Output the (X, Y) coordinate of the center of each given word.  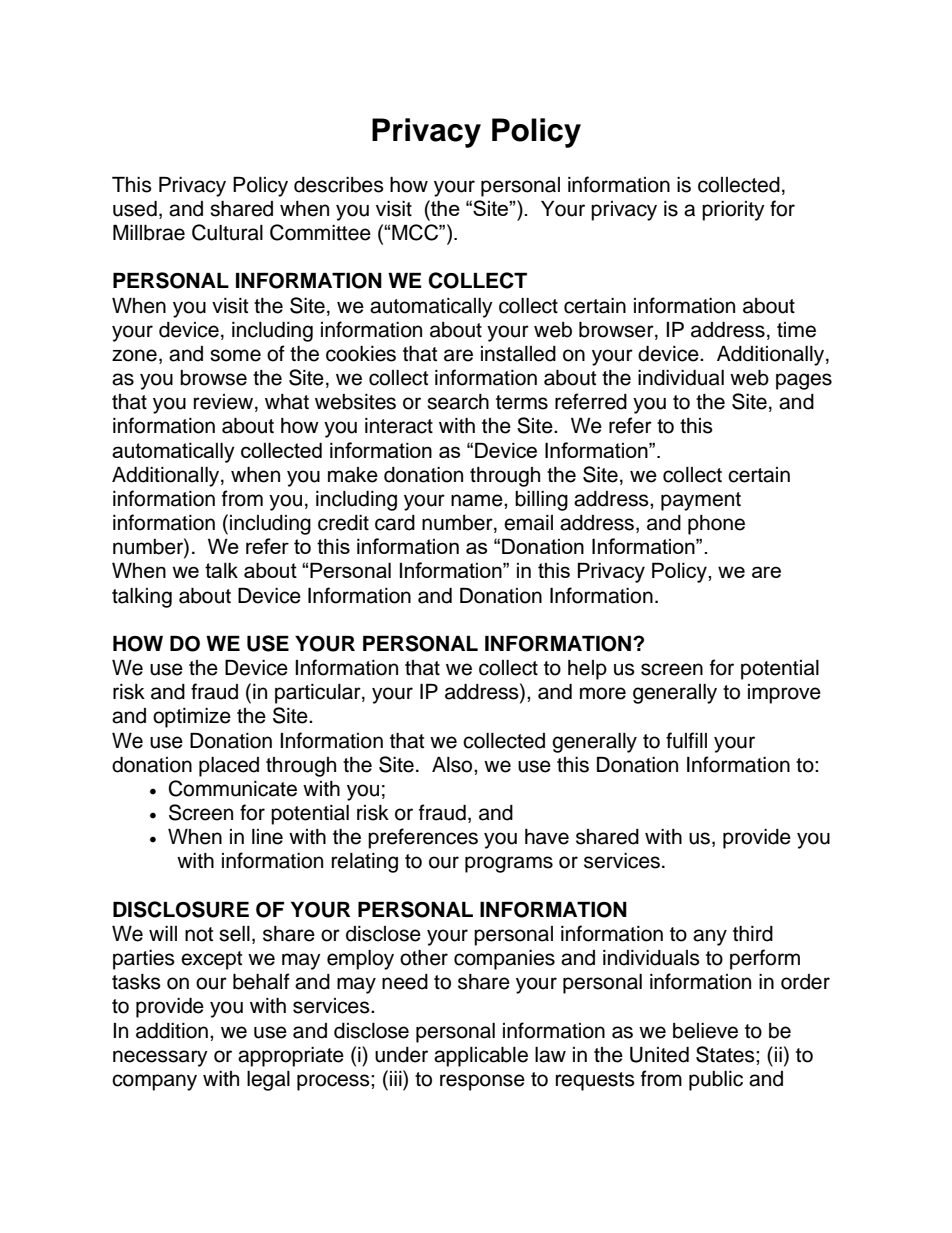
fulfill (686, 740)
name (478, 500)
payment (701, 501)
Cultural (227, 232)
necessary (160, 1058)
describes (339, 185)
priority (733, 211)
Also (453, 765)
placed (229, 767)
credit (343, 523)
